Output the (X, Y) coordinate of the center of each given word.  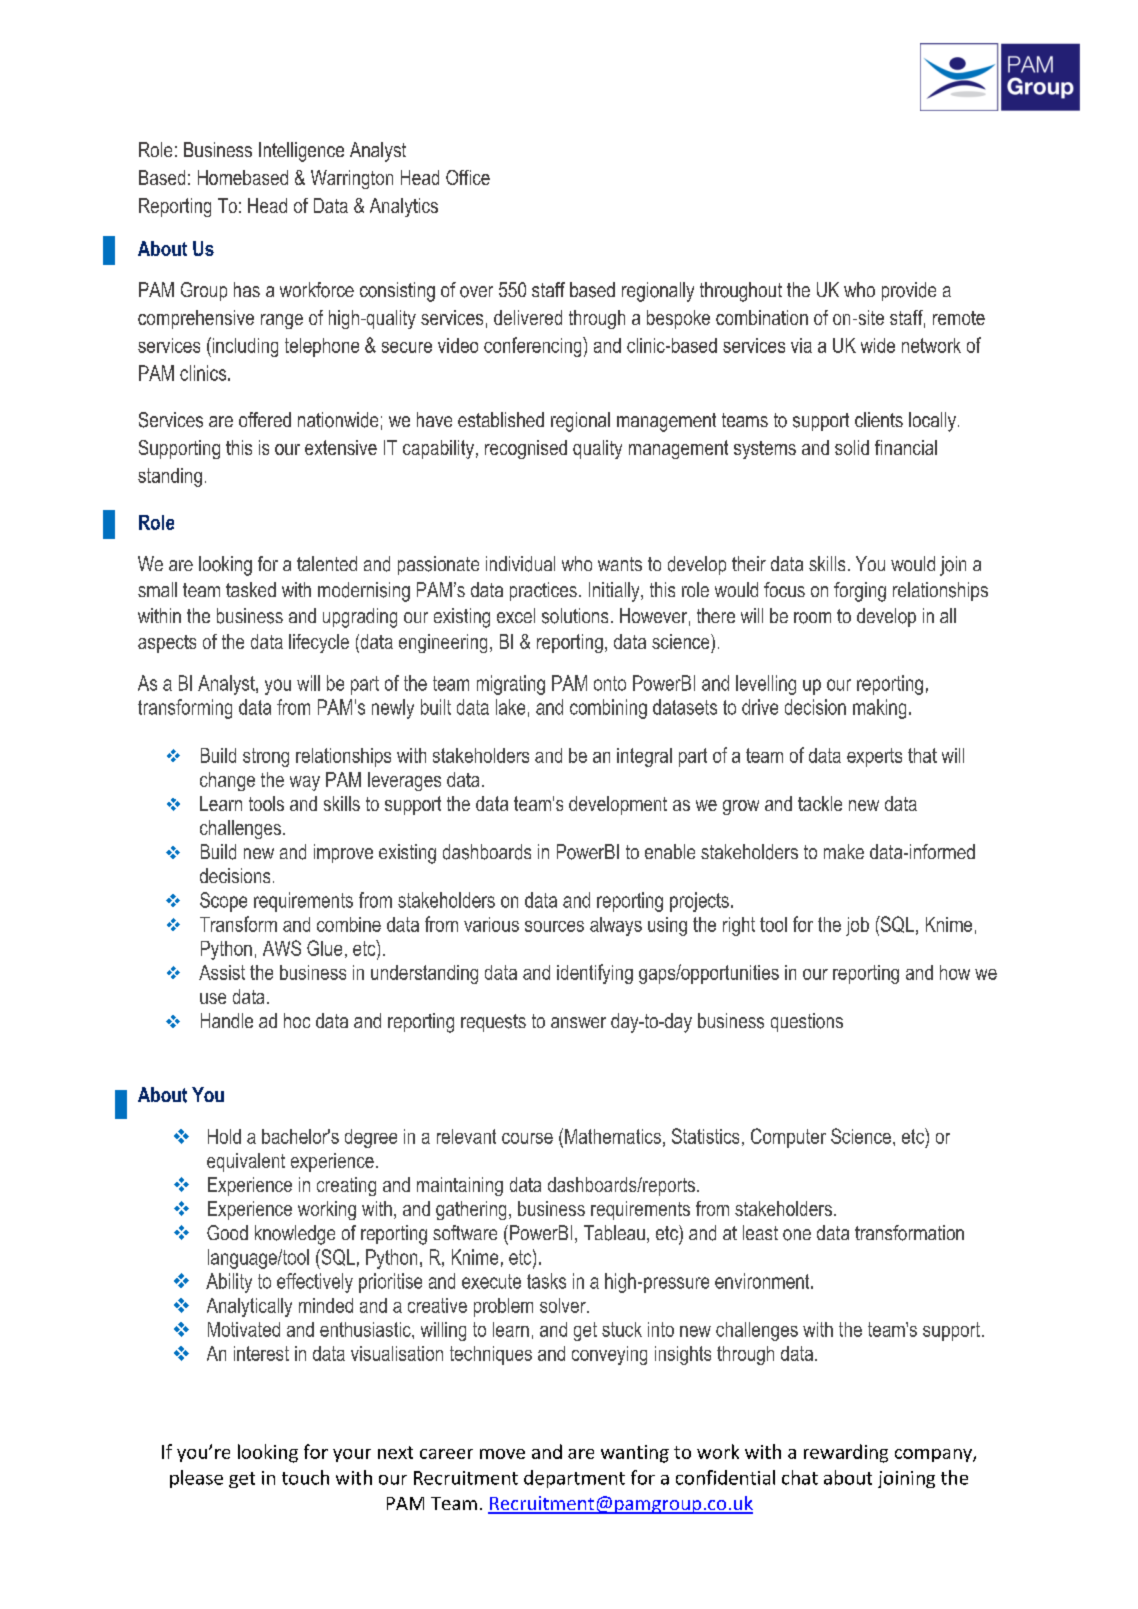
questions (807, 1022)
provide (909, 291)
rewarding (846, 1453)
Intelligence (301, 152)
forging (860, 592)
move (502, 1454)
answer (578, 1022)
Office (468, 177)
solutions (575, 616)
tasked (251, 589)
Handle (227, 1020)
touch (305, 1477)
